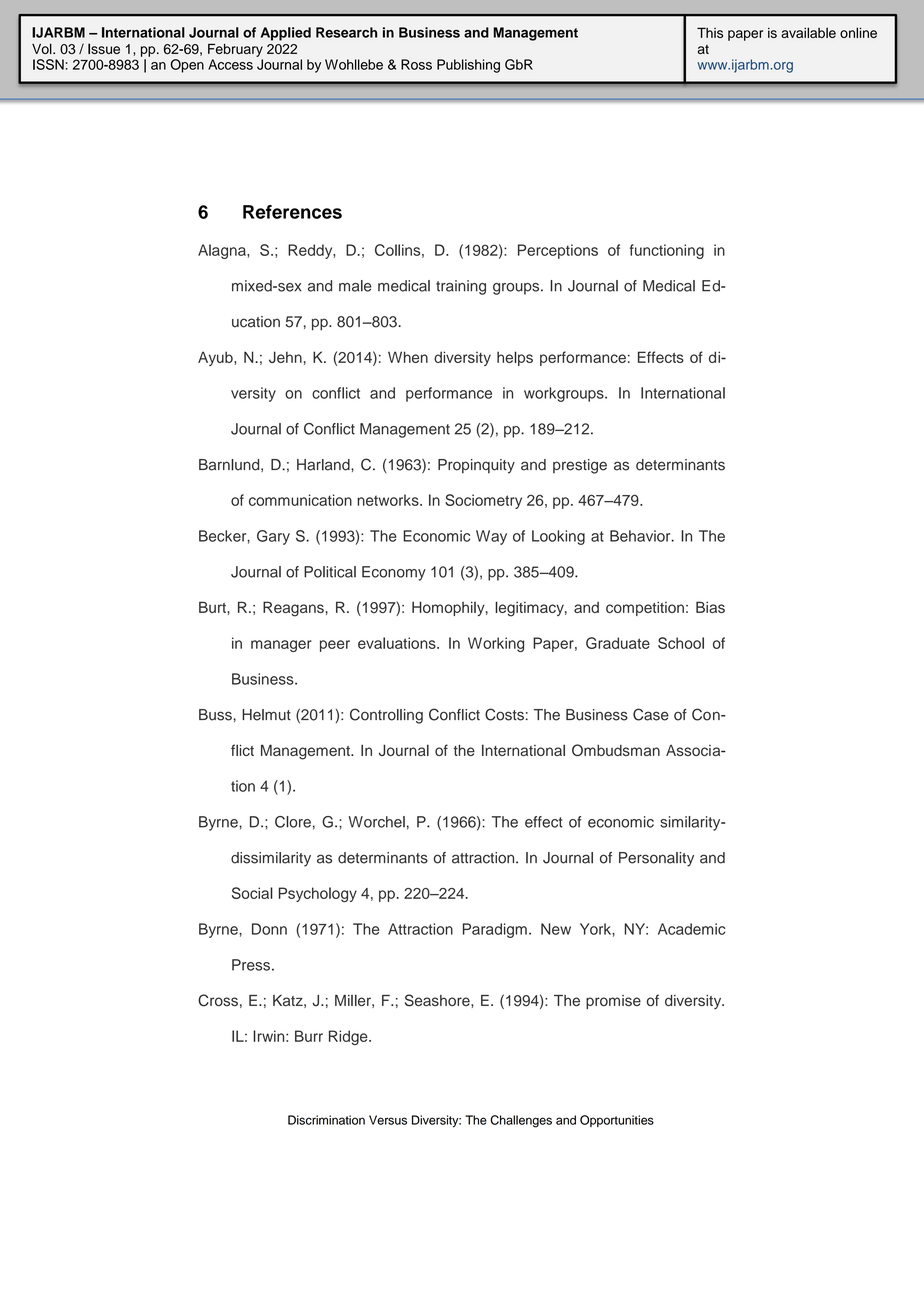 The height and width of the screenshot is (1308, 924). Describe the element at coordinates (808, 32) in the screenshot. I see `available` at that location.
